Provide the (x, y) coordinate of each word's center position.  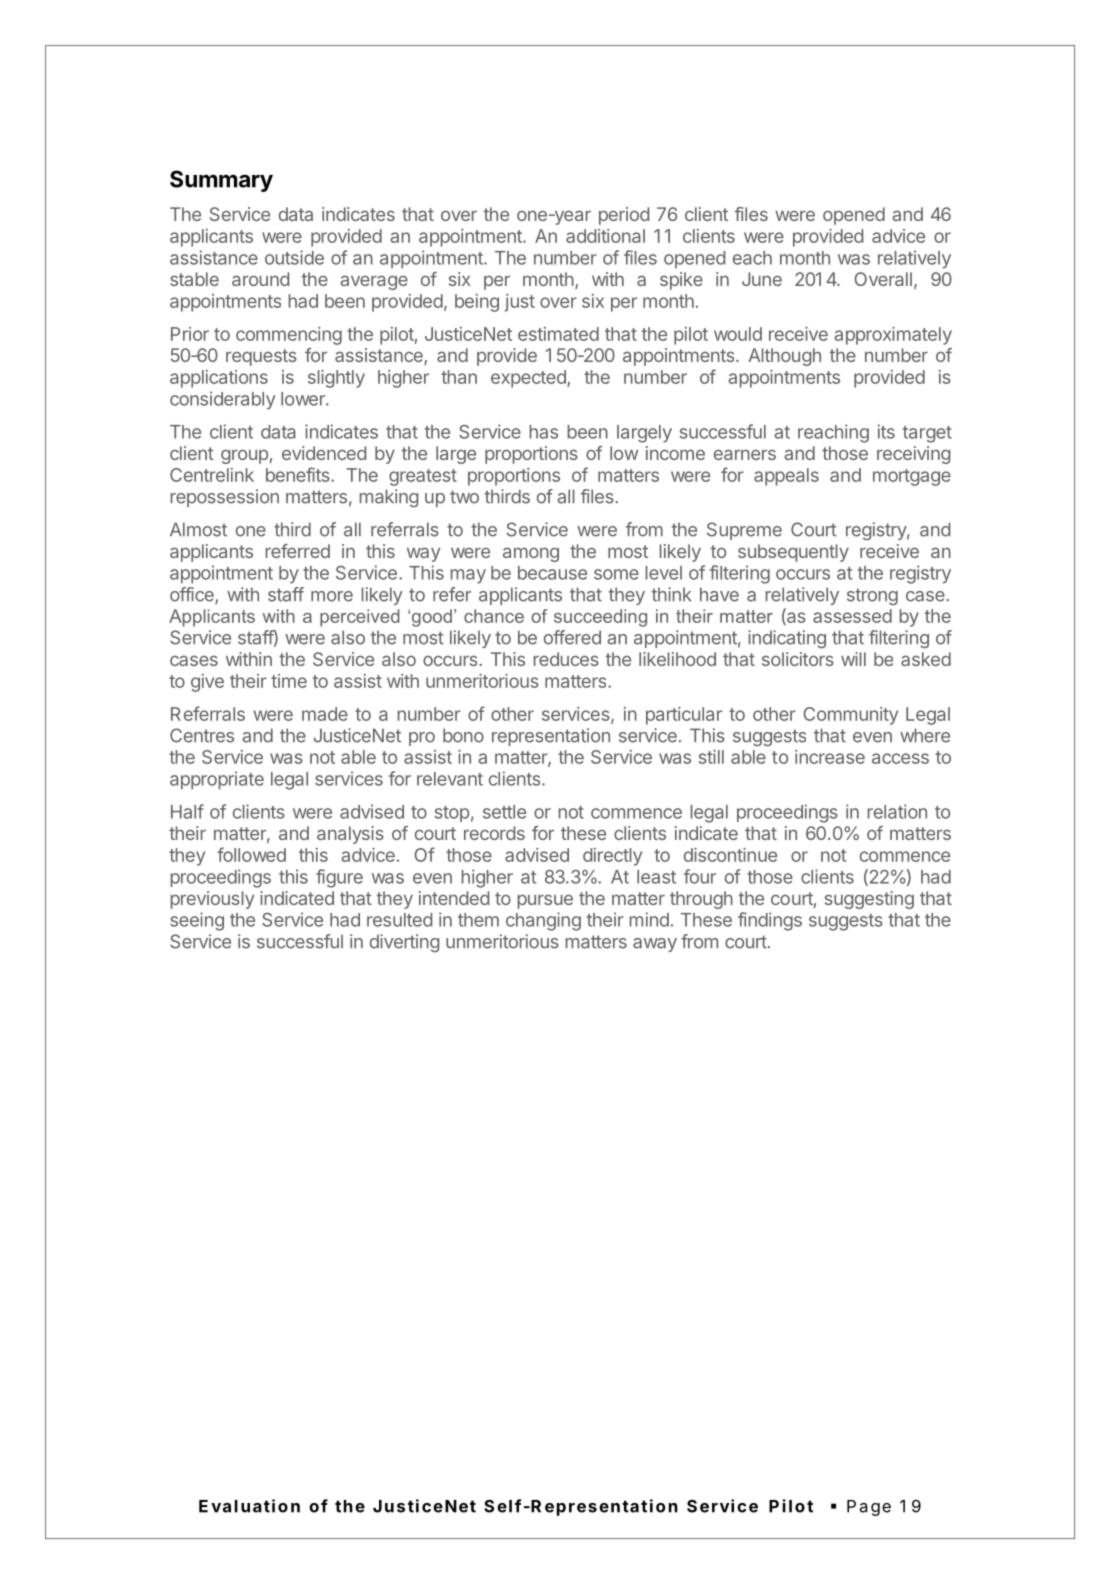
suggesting (869, 900)
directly (612, 857)
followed (251, 854)
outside (294, 257)
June (762, 279)
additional (605, 236)
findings (770, 921)
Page (869, 1508)
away (655, 945)
